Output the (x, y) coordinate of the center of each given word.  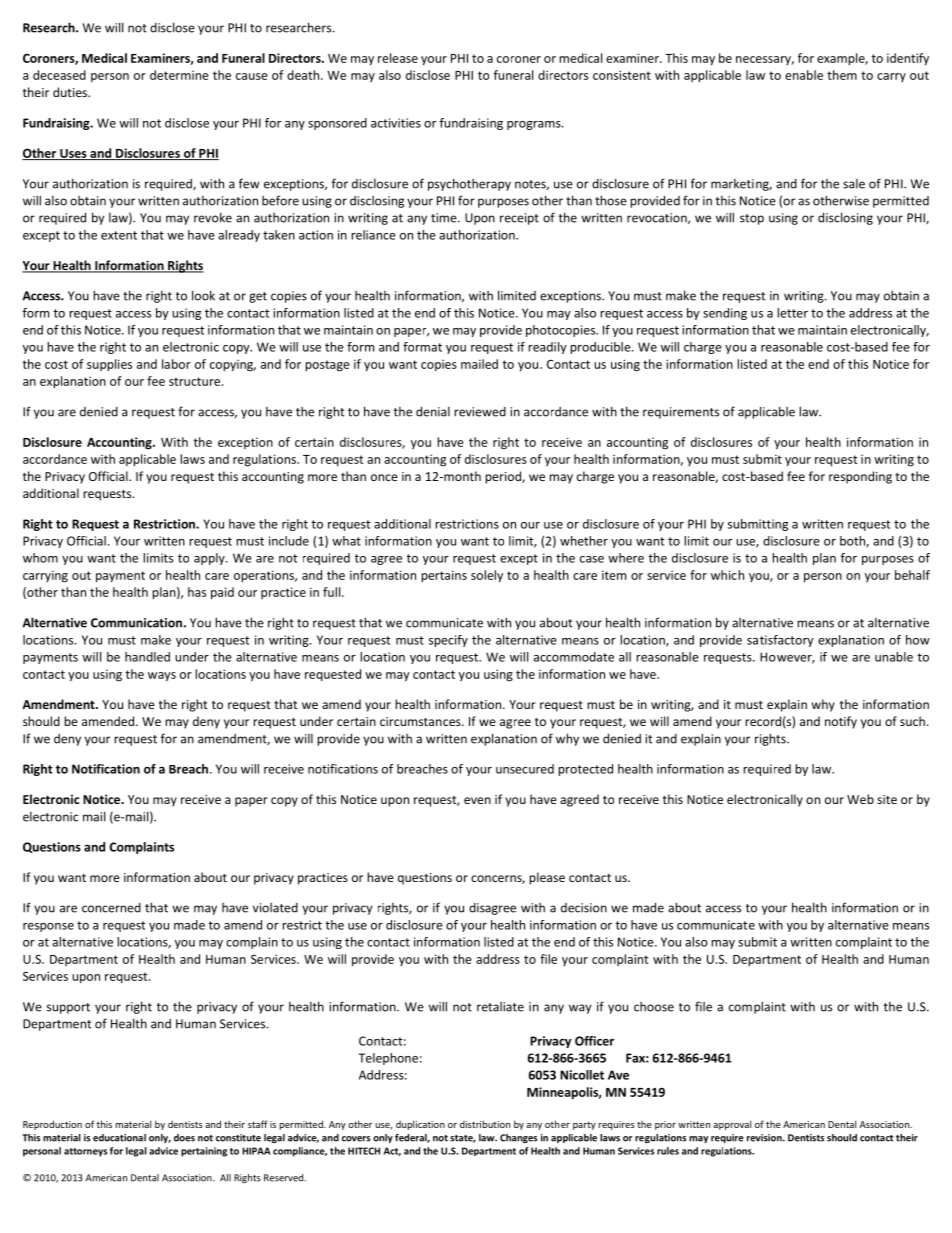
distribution (485, 1124)
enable (804, 75)
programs (535, 125)
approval (732, 1125)
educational (119, 1138)
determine (179, 75)
